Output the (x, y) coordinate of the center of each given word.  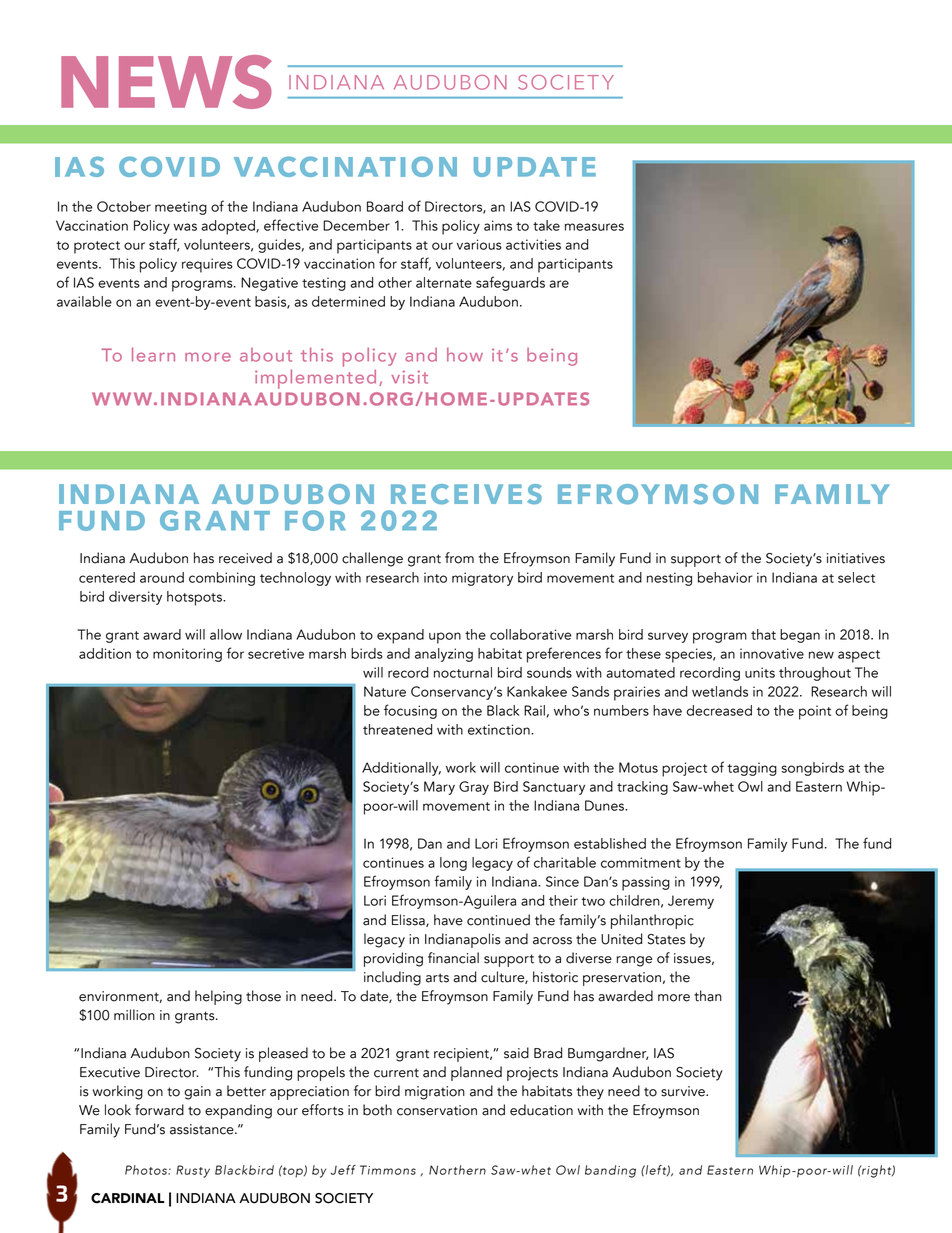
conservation (437, 1110)
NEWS (166, 82)
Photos (147, 1170)
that (763, 634)
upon (445, 638)
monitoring (187, 655)
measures (594, 227)
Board (385, 206)
